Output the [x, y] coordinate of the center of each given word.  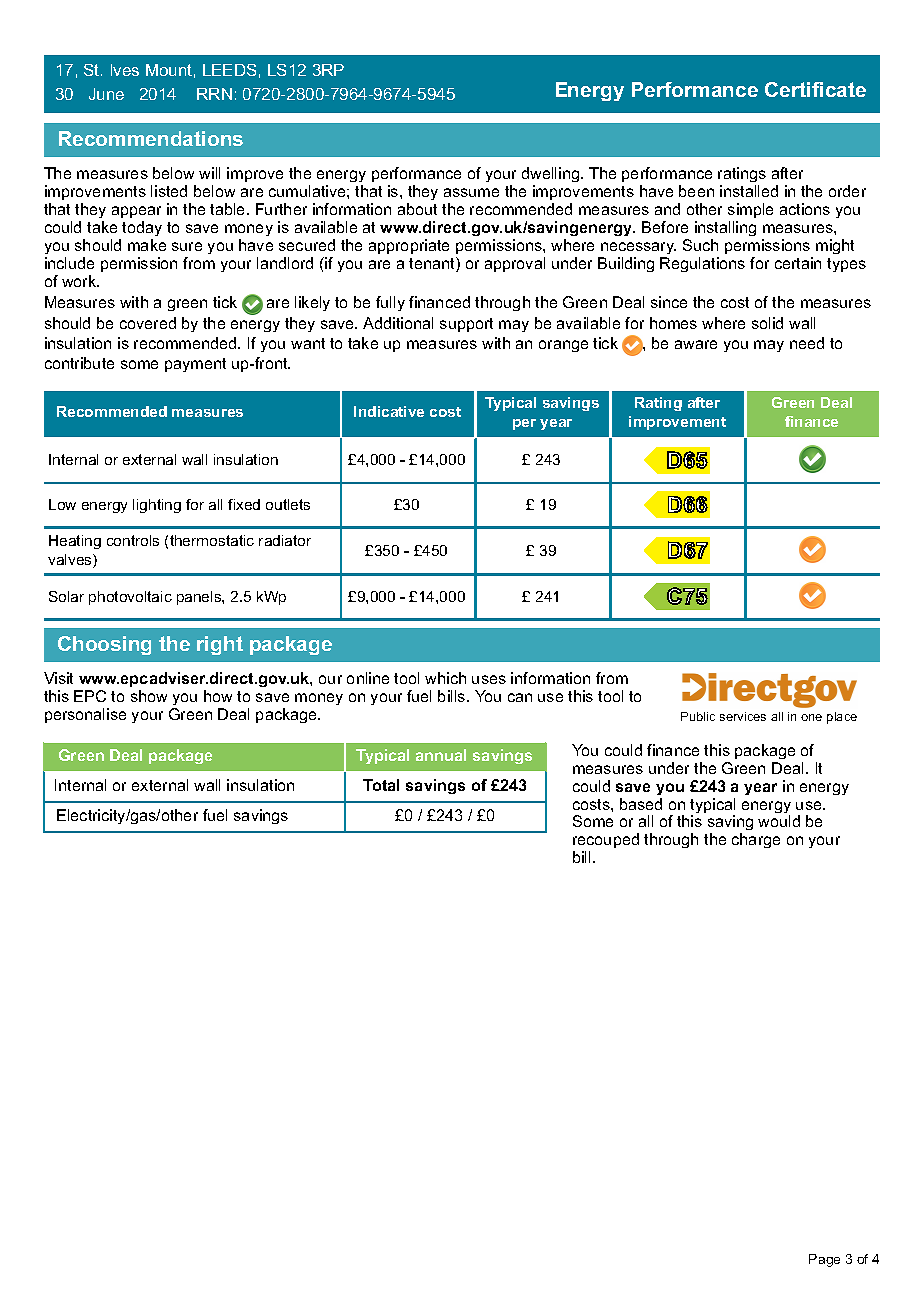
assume [471, 192]
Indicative [389, 411]
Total [381, 785]
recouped [606, 842]
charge [756, 840]
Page [824, 1260]
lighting [157, 506]
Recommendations [151, 138]
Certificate [815, 89]
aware [696, 344]
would [779, 821]
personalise [85, 715]
